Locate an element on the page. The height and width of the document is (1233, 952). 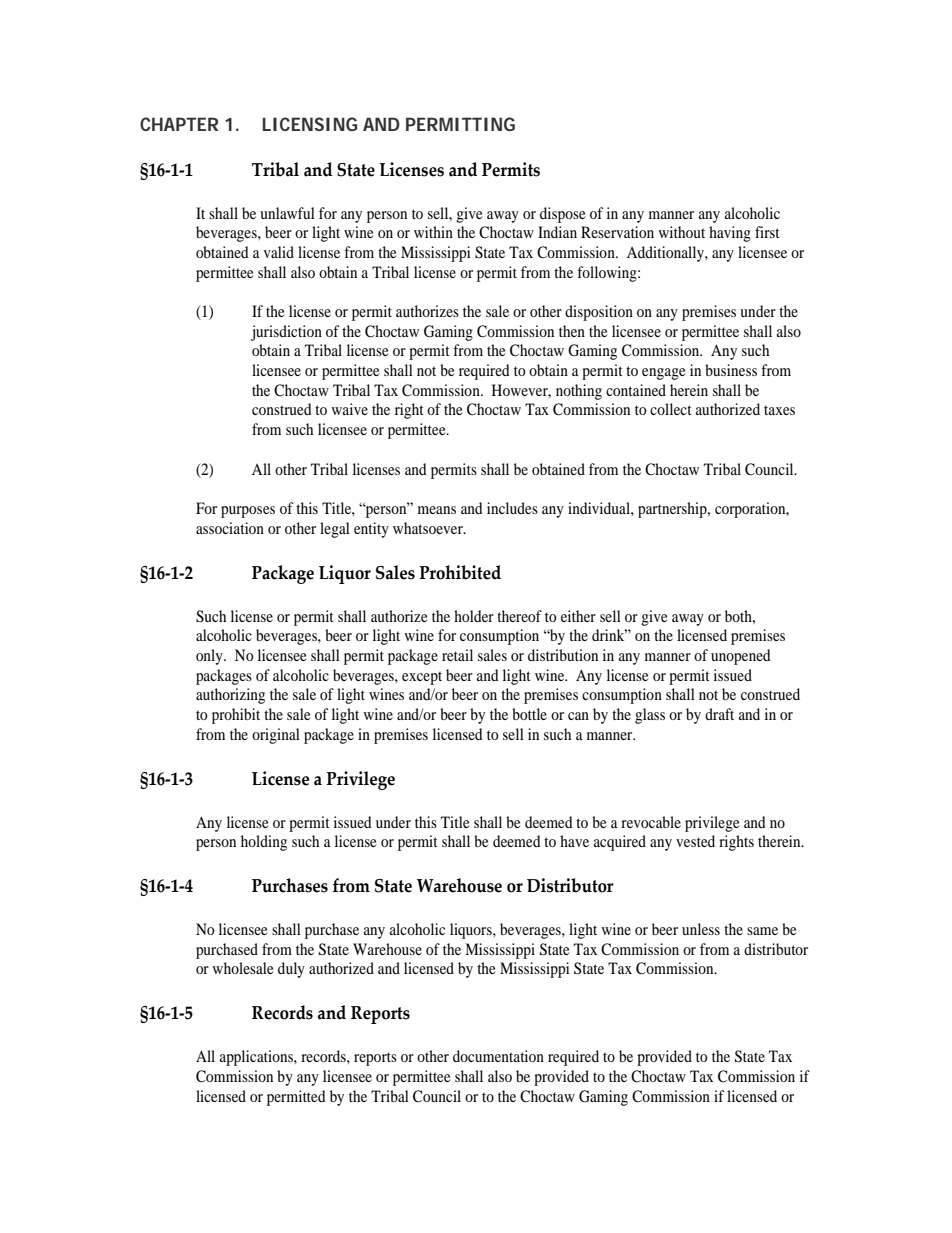
duly is located at coordinates (291, 970).
